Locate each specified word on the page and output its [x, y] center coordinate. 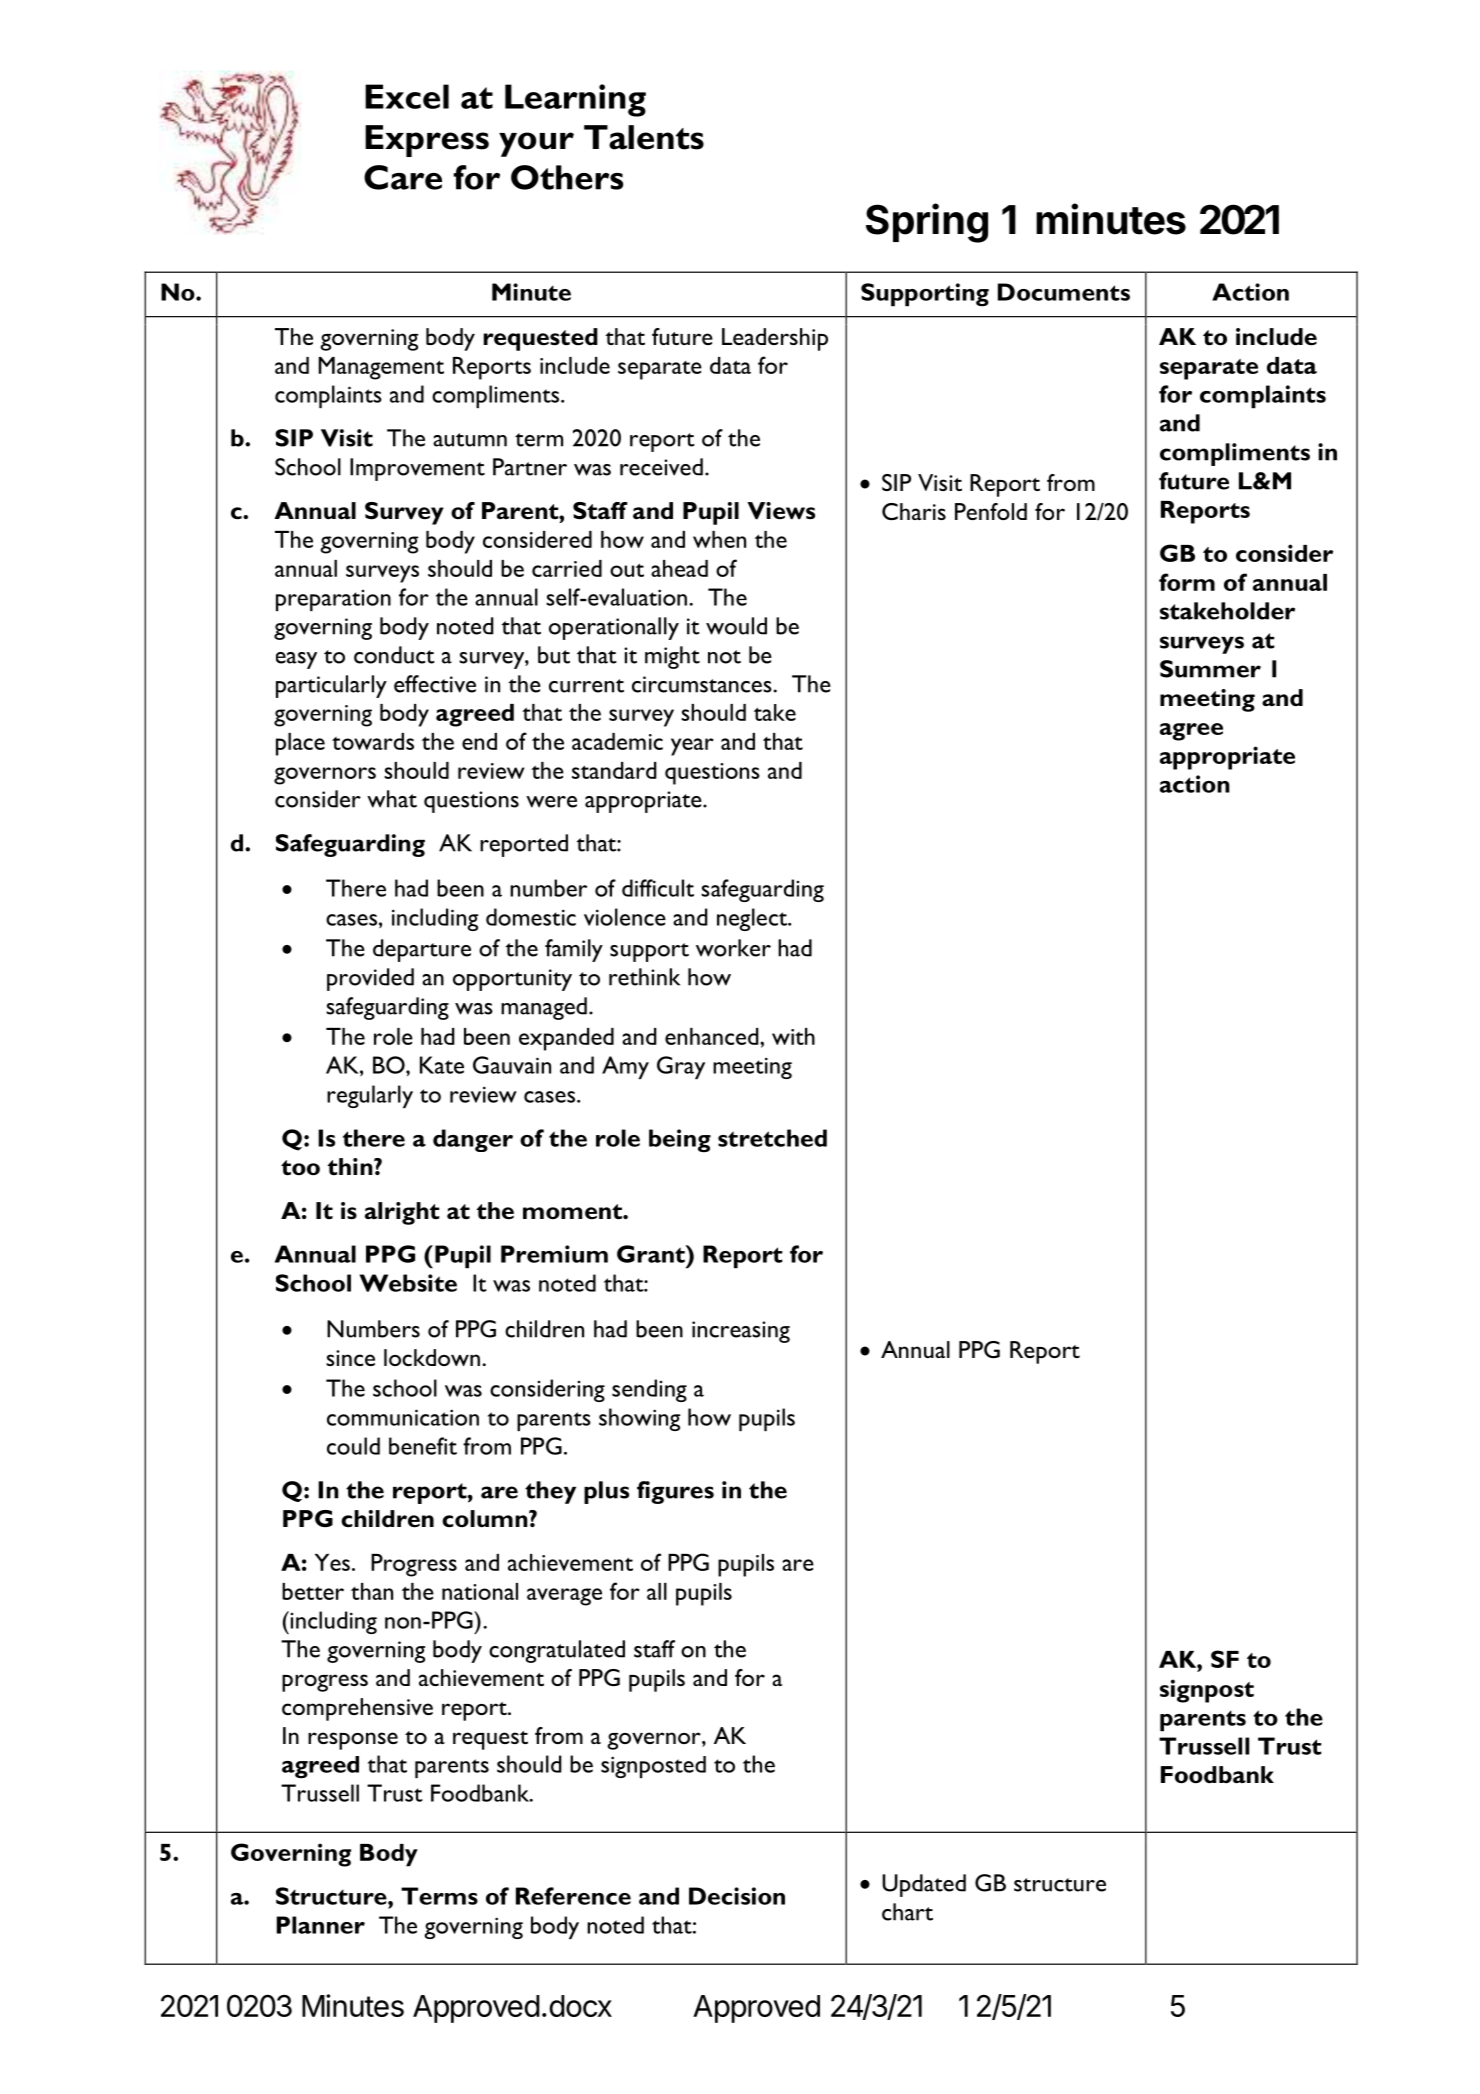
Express [427, 141]
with [793, 1036]
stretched [772, 1138]
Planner [321, 1925]
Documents [1064, 292]
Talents [644, 137]
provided [370, 979]
